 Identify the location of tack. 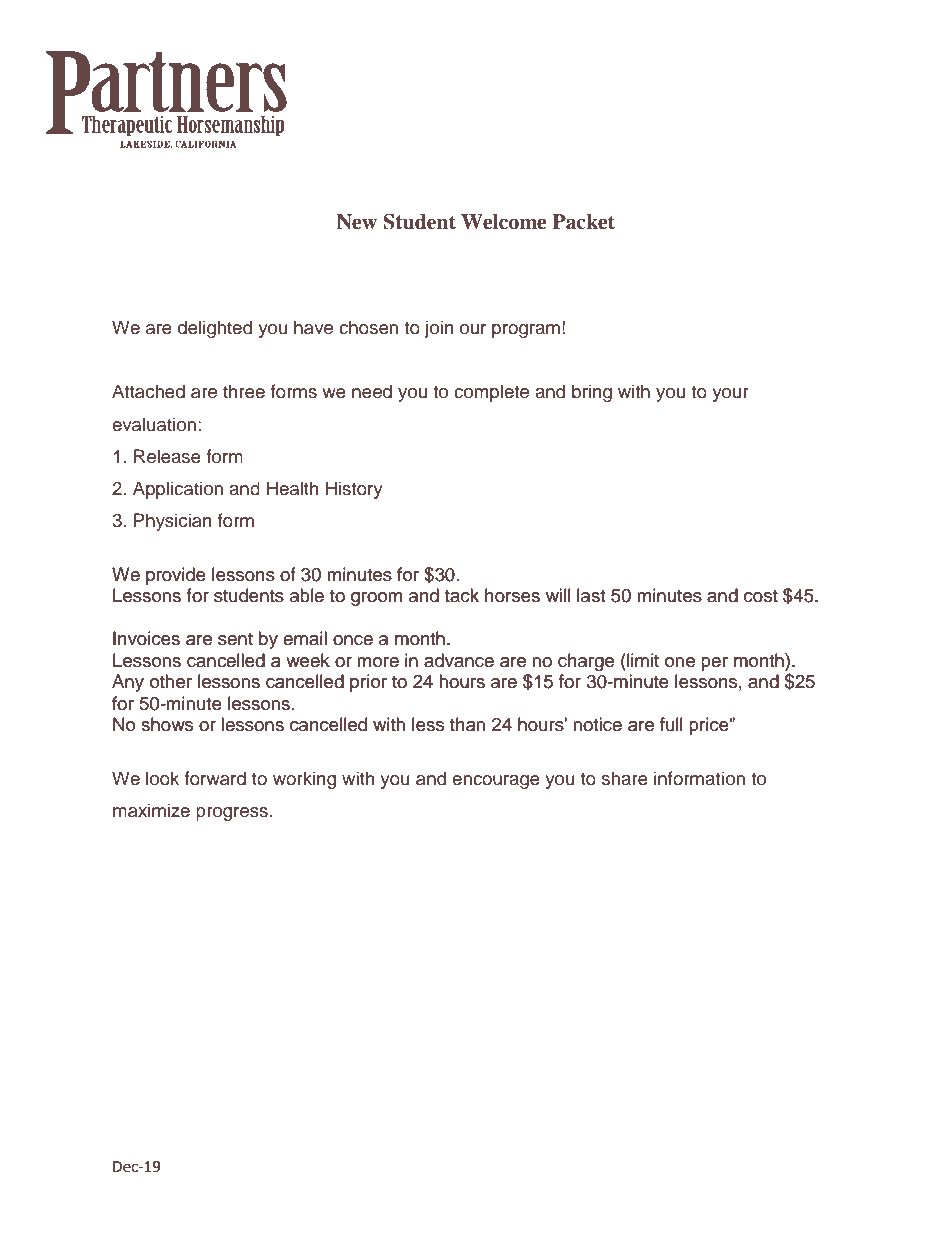
(462, 595).
